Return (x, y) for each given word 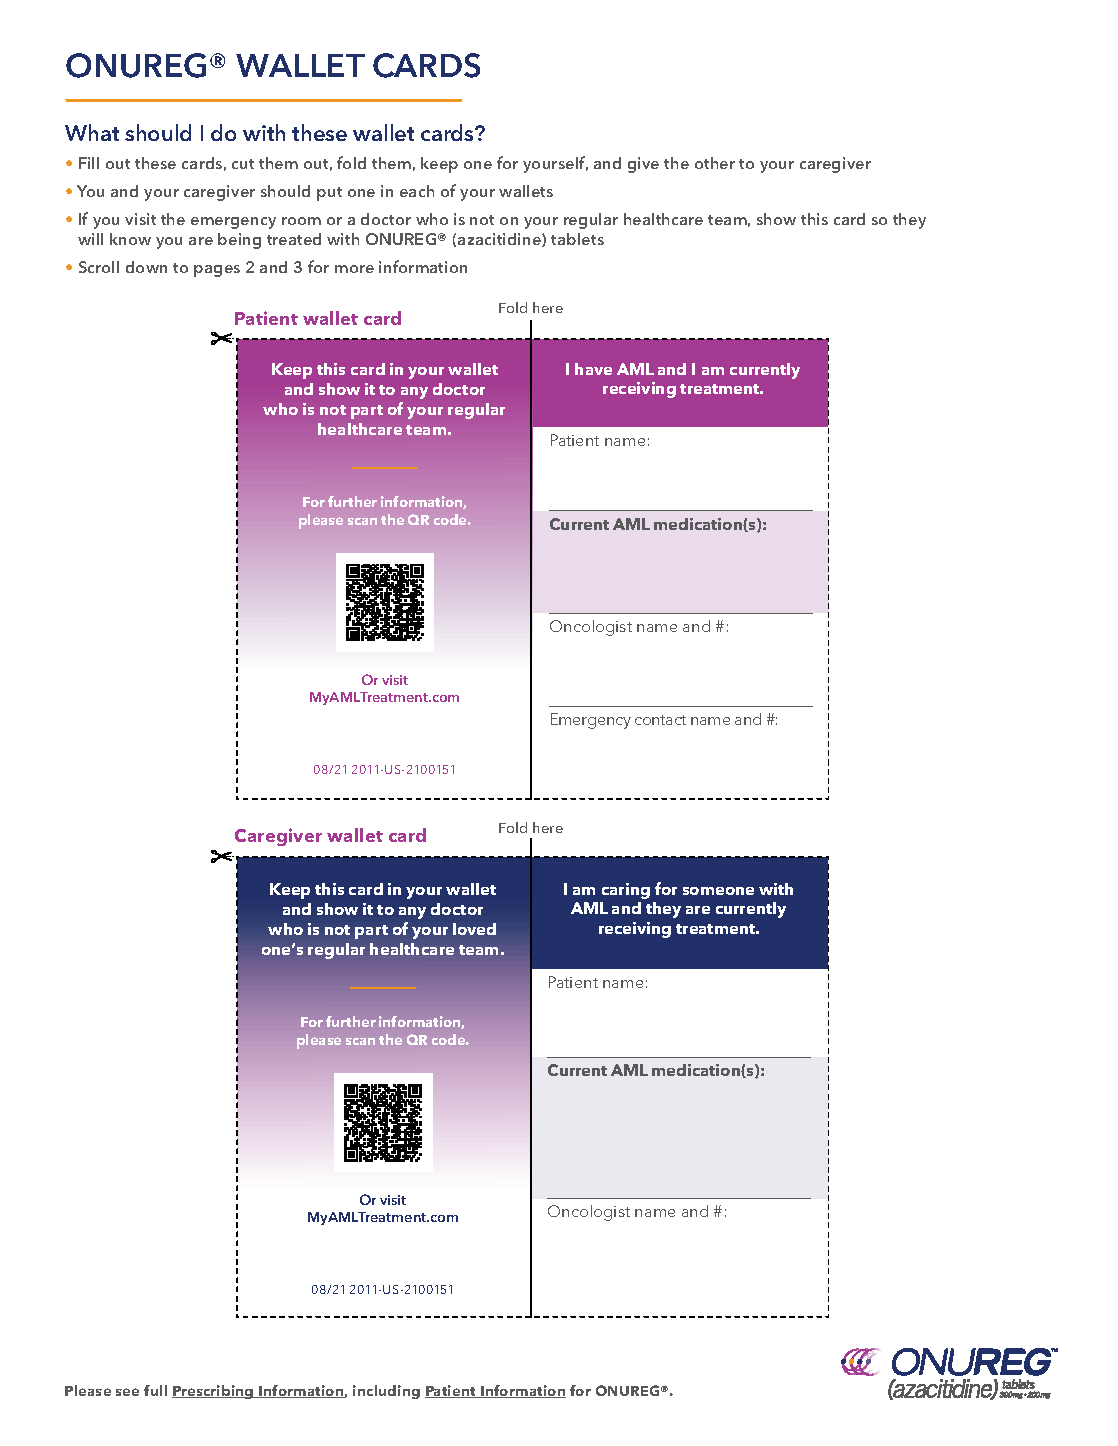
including (386, 1392)
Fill (89, 163)
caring (626, 891)
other (715, 163)
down (146, 267)
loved (474, 929)
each (417, 191)
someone (718, 891)
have (593, 369)
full (155, 1390)
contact (660, 720)
